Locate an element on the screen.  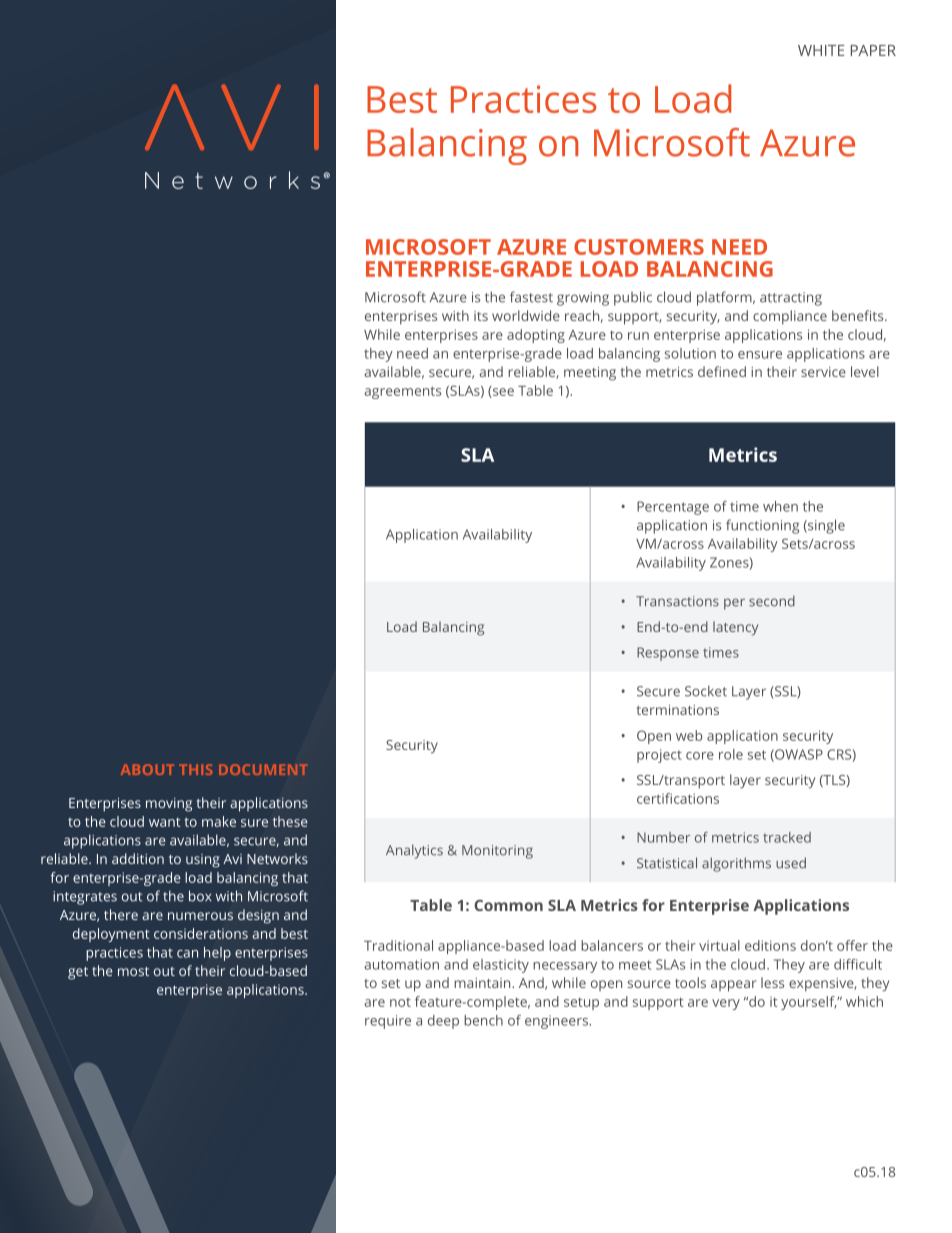
functioning is located at coordinates (762, 526).
